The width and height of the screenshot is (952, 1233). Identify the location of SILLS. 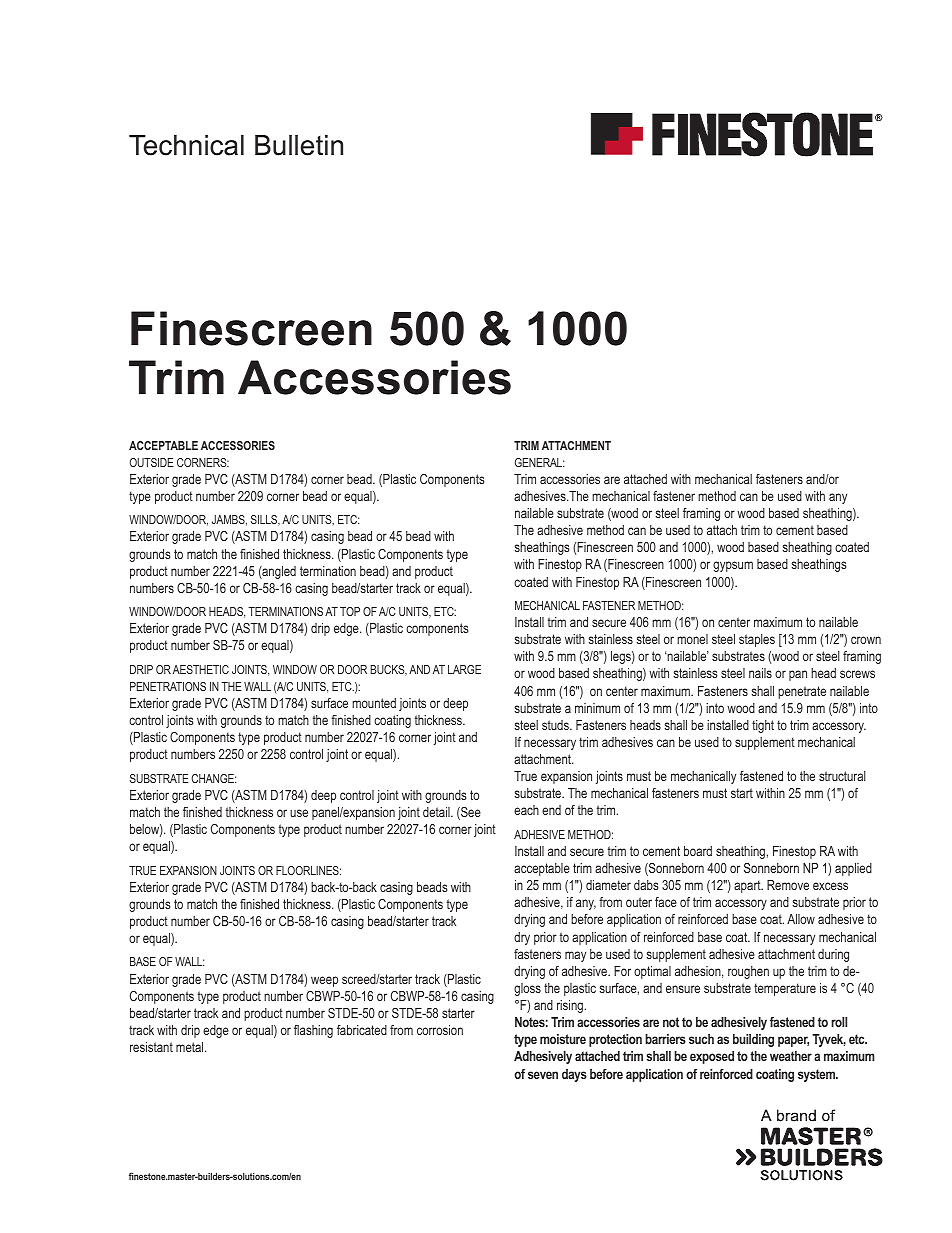
(265, 520).
